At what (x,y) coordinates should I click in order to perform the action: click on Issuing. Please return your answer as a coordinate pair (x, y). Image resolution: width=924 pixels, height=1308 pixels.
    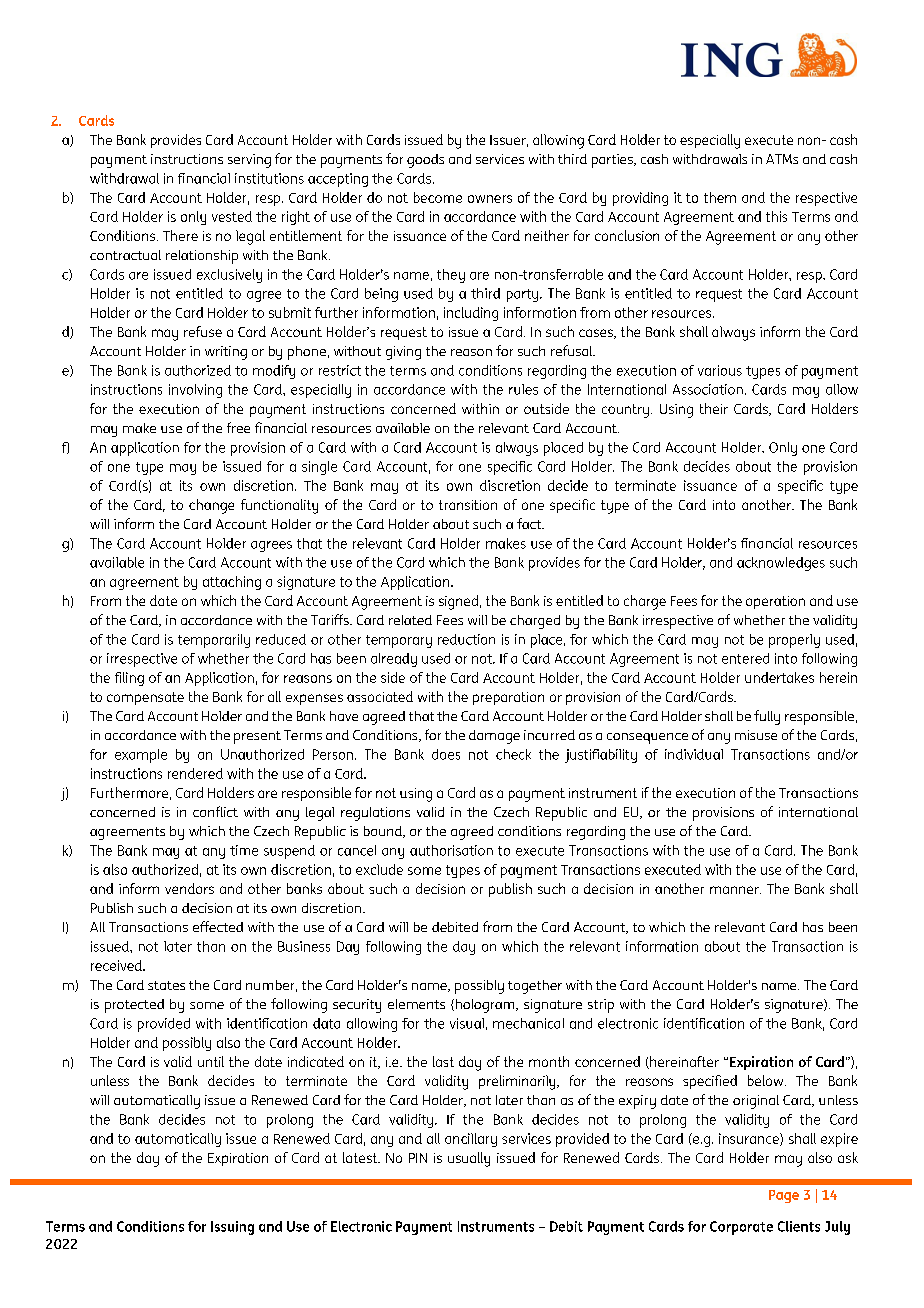
    Looking at the image, I should click on (232, 1228).
